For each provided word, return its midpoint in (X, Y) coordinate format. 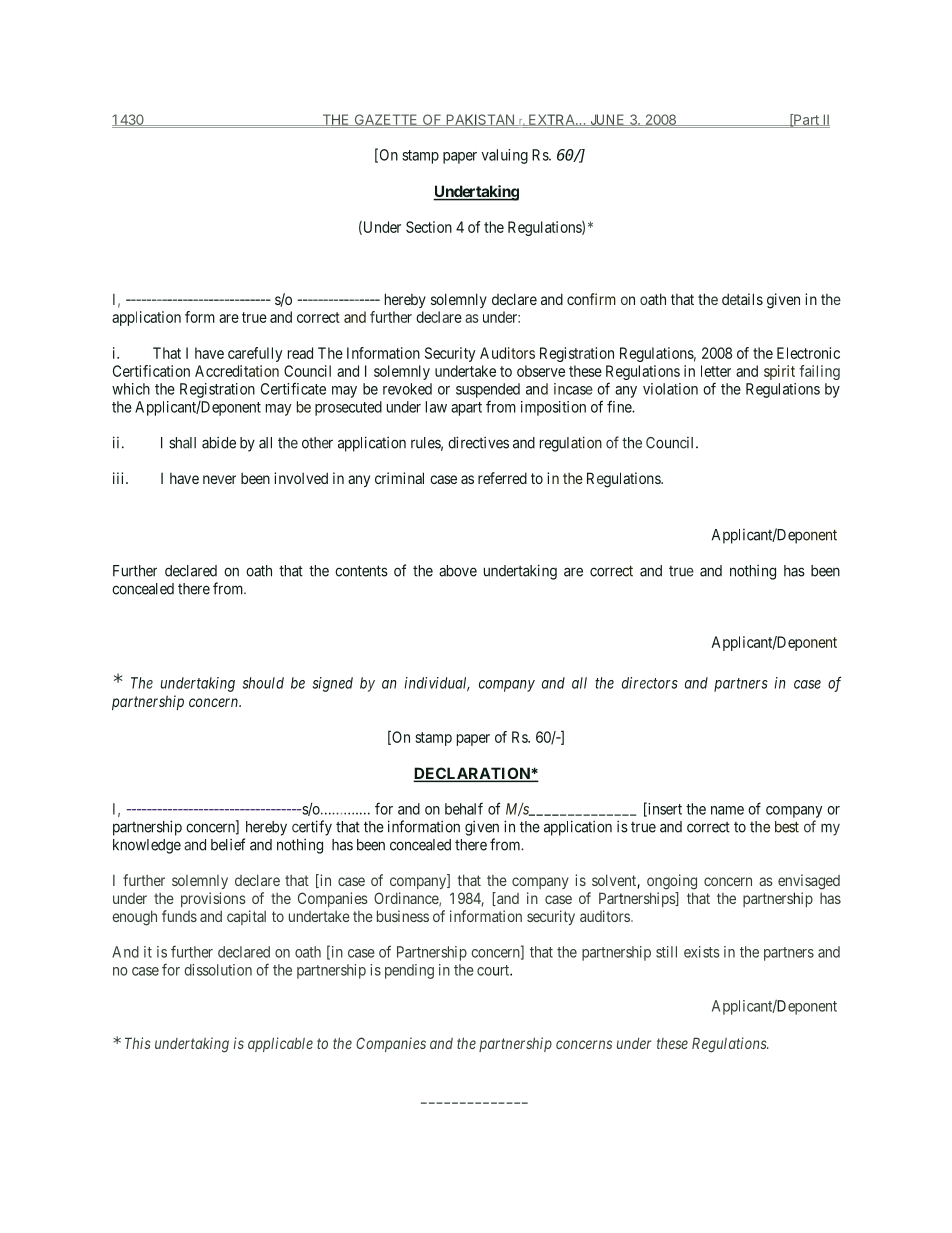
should (263, 683)
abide (219, 442)
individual (437, 684)
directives (478, 442)
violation (670, 389)
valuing (504, 156)
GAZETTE (386, 121)
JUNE (607, 120)
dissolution (218, 970)
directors (650, 683)
